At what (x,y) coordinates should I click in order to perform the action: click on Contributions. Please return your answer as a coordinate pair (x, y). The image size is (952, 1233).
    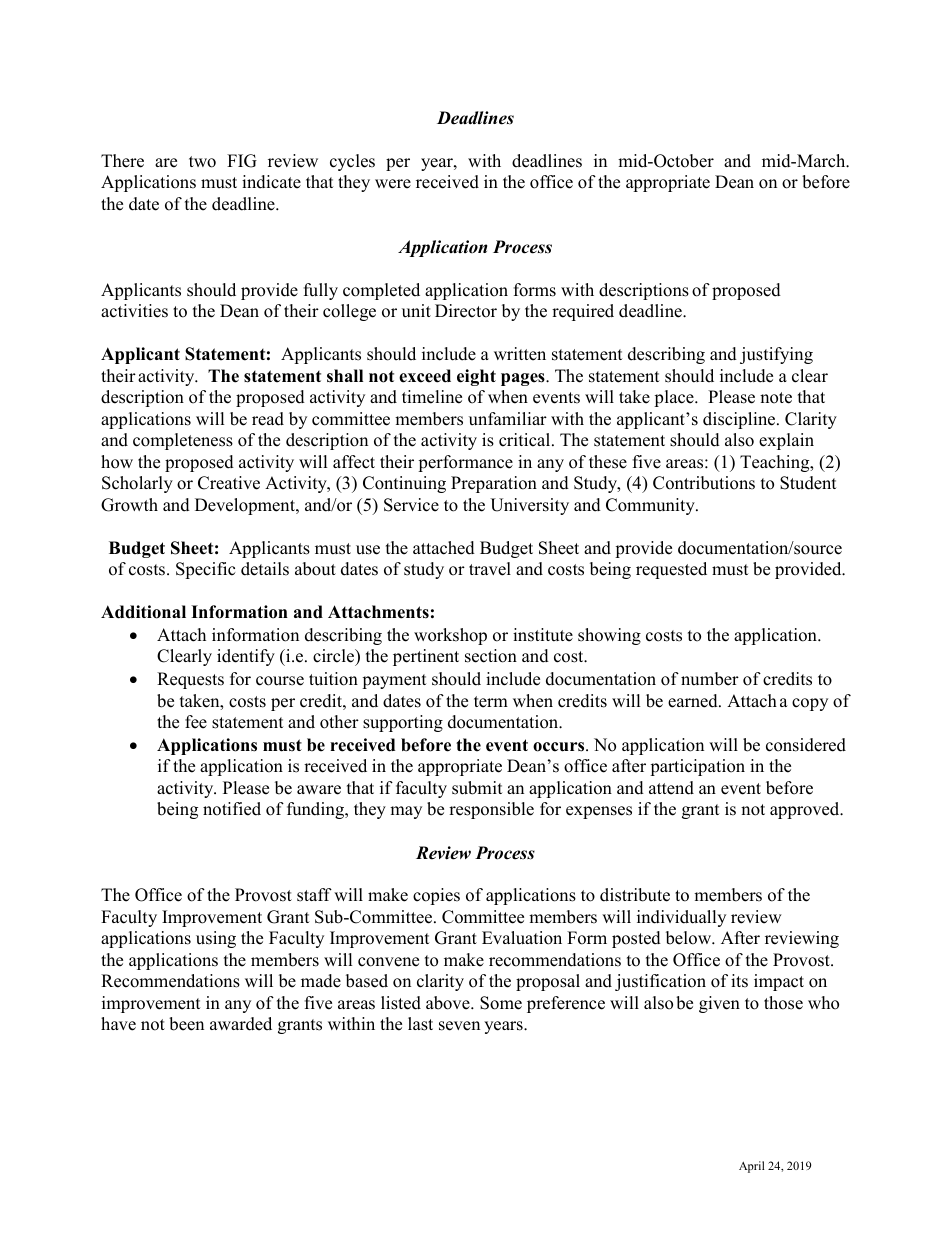
    Looking at the image, I should click on (704, 483).
